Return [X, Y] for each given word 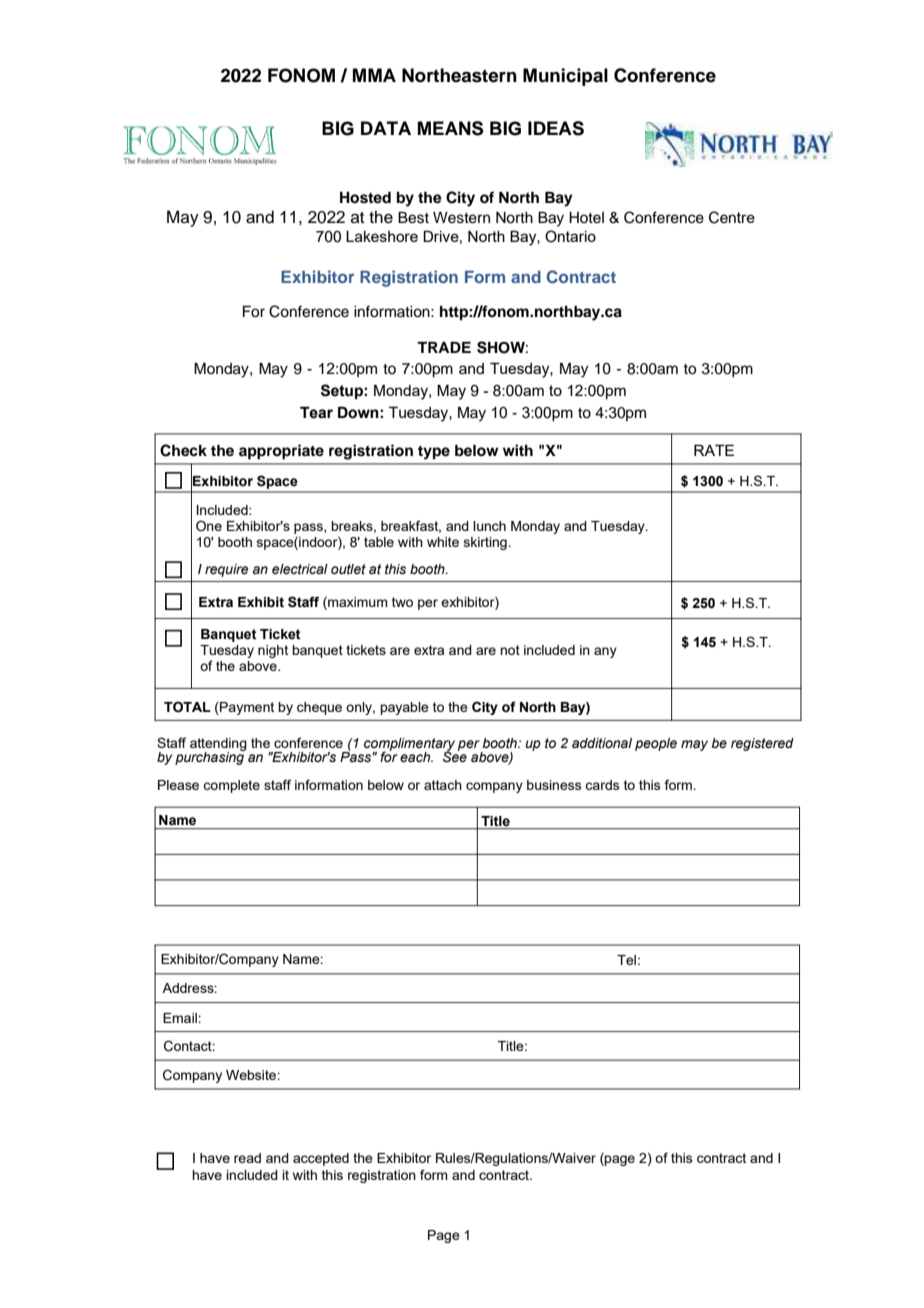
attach [443, 785]
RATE [714, 450]
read [247, 1158]
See [455, 756]
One [209, 525]
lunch [489, 526]
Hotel [586, 218]
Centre [732, 217]
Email [181, 1018]
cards [602, 785]
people [656, 744]
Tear [316, 412]
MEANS [450, 128]
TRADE [444, 347]
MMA [374, 75]
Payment [246, 708]
